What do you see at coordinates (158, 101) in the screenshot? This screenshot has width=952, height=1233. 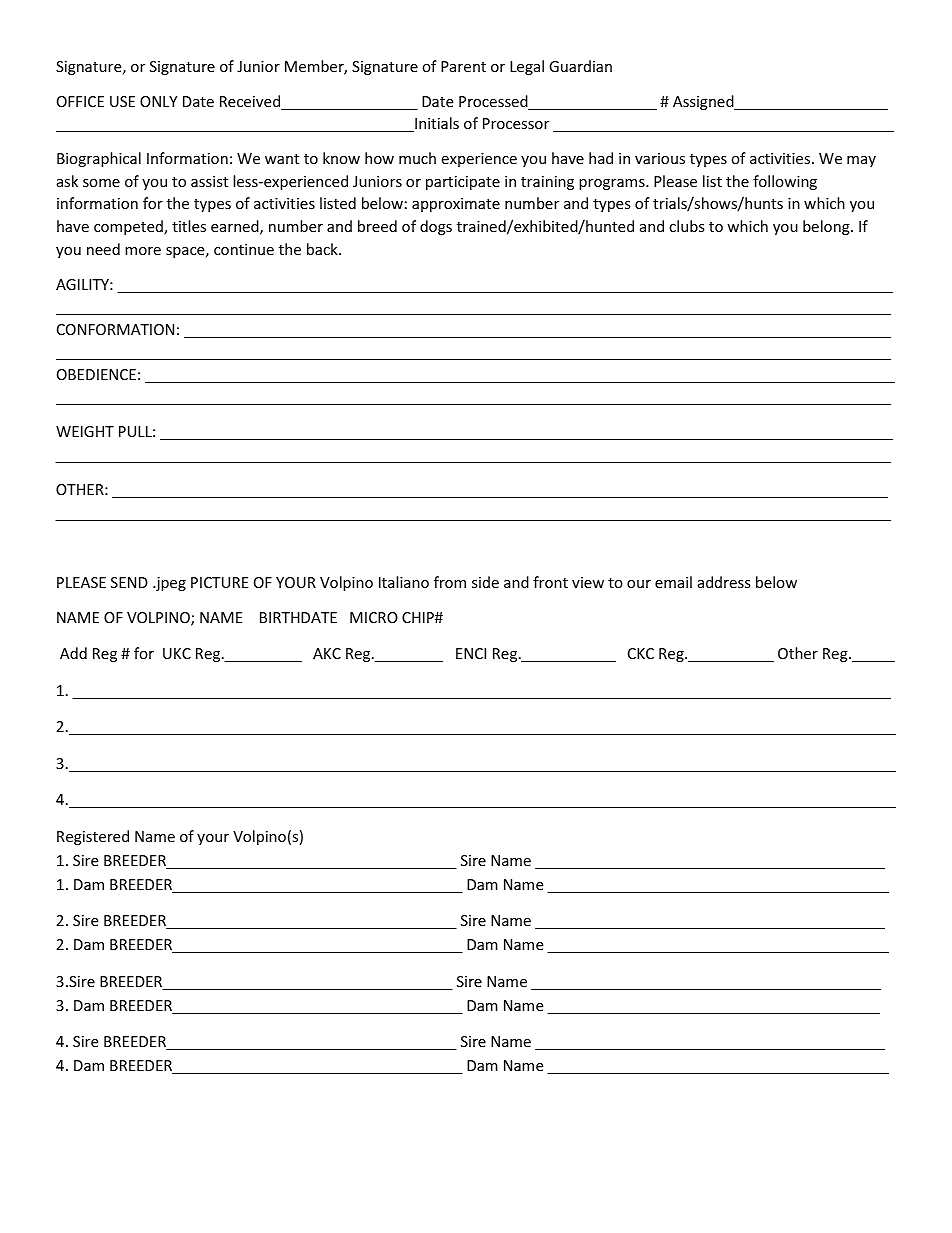 I see `ONLY` at bounding box center [158, 101].
